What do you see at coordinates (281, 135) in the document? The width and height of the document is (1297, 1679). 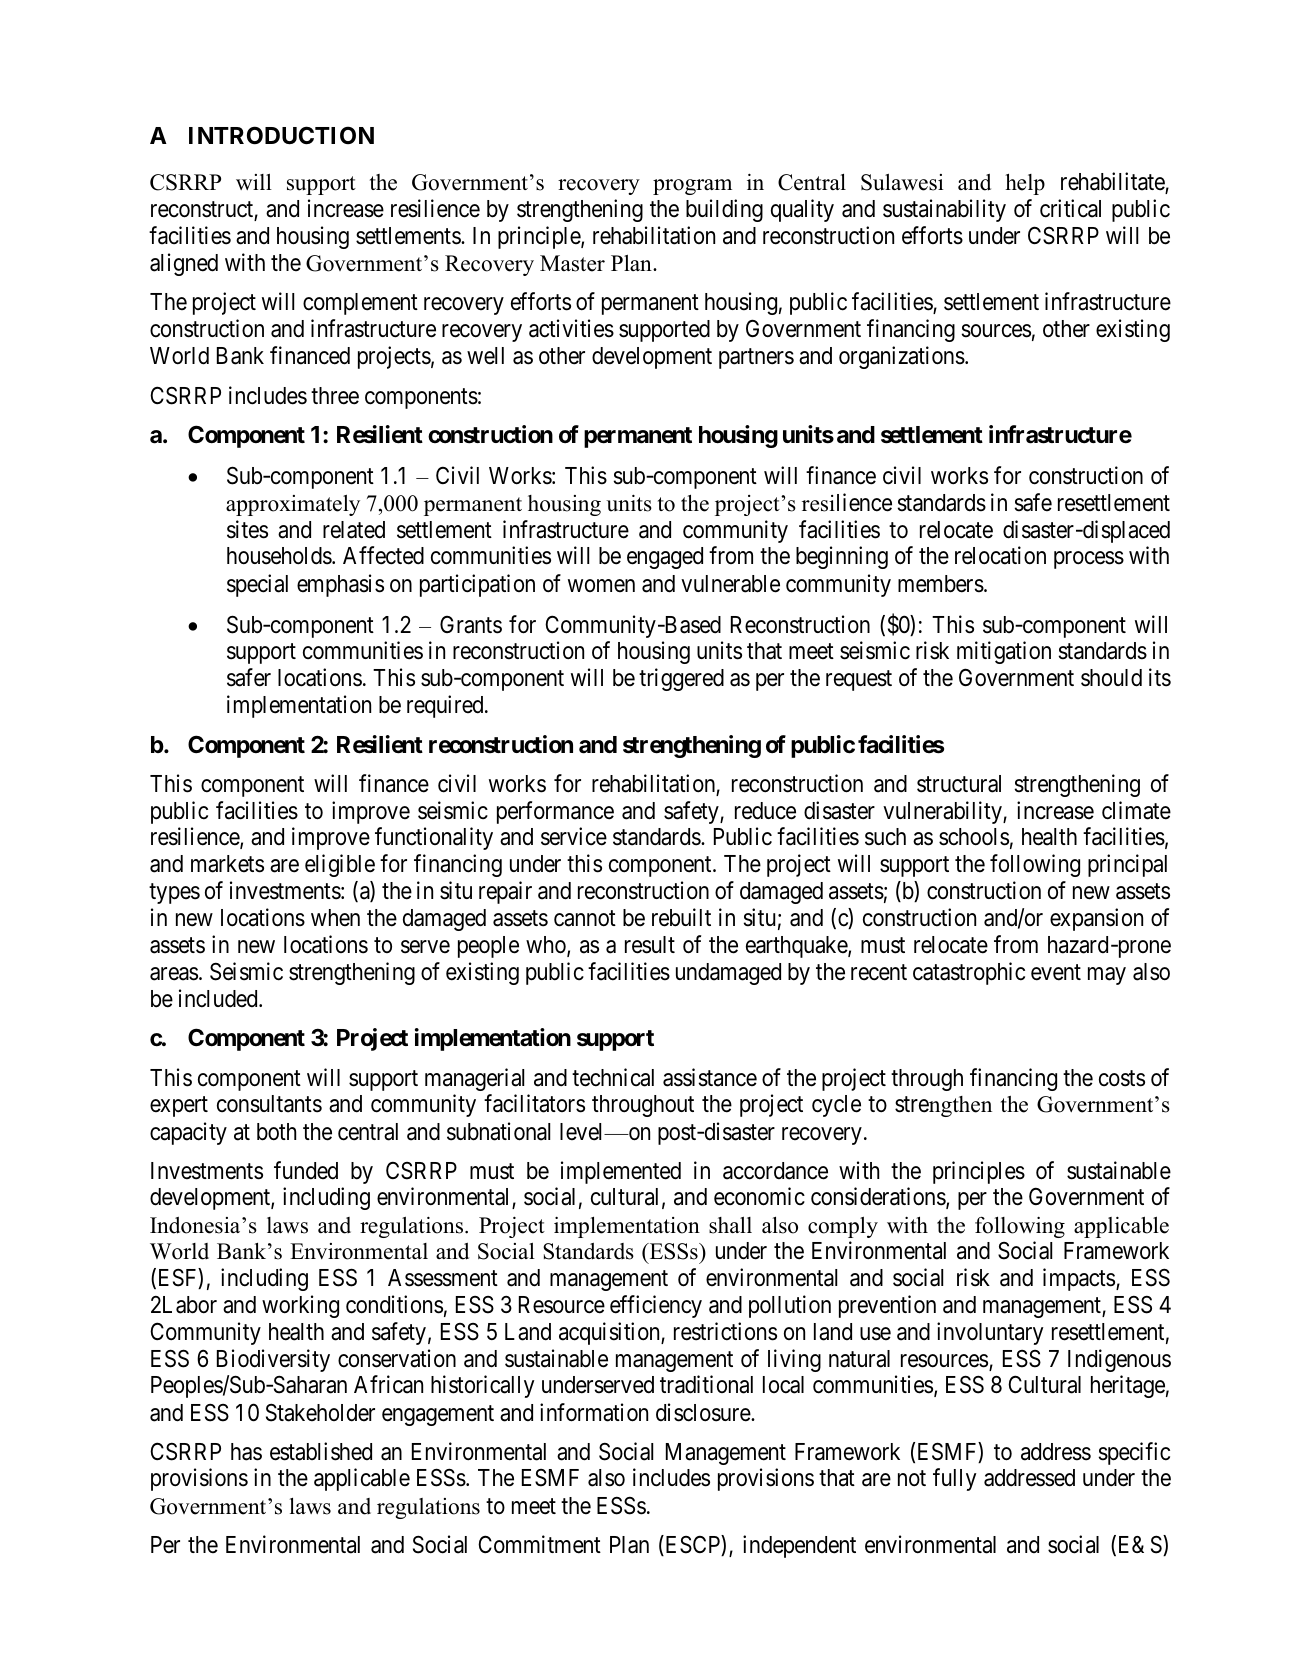 I see `INTRODUCTION` at bounding box center [281, 135].
